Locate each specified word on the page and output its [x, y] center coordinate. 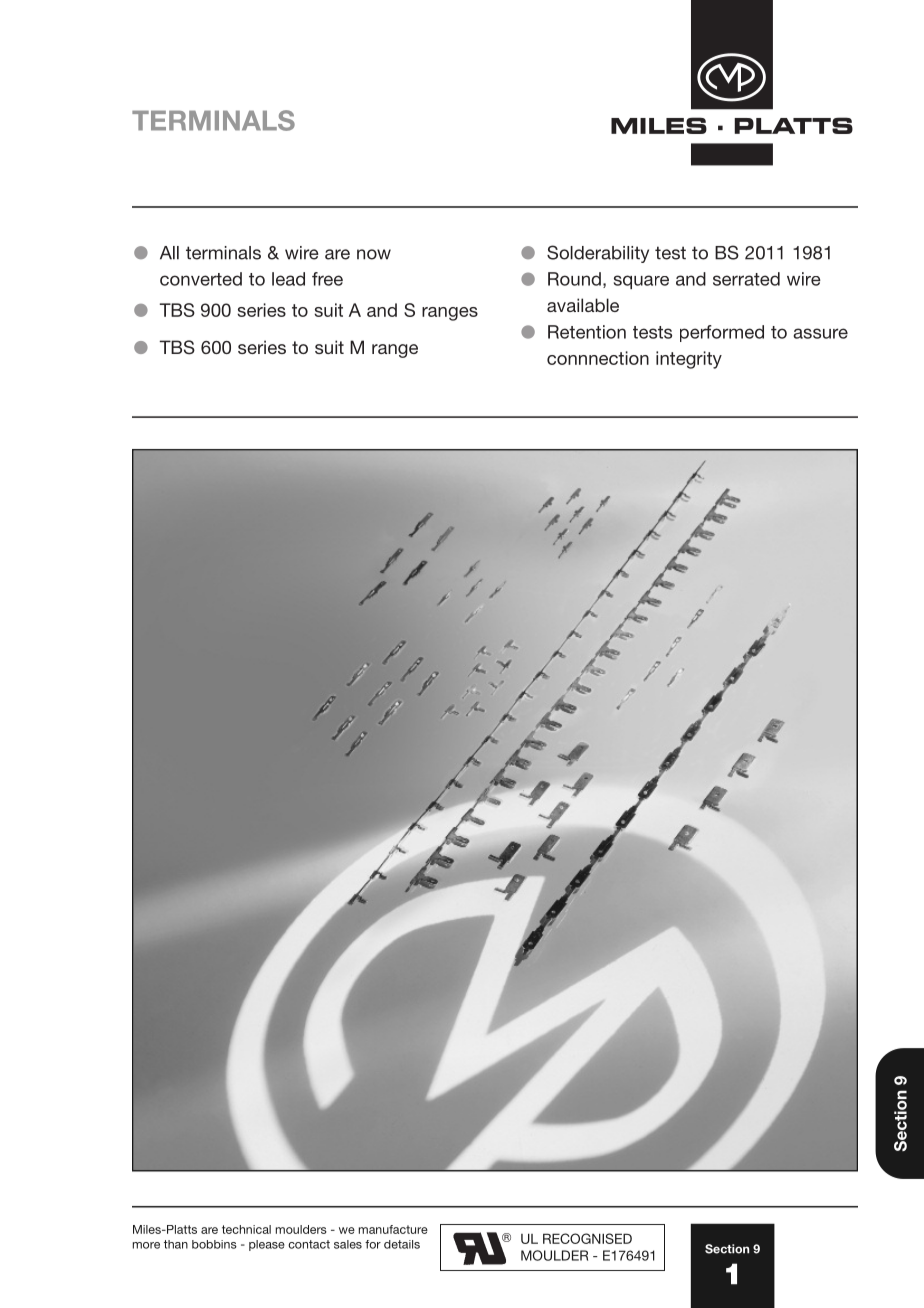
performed [722, 333]
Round [574, 279]
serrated [746, 279]
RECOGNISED [587, 1238]
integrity [689, 360]
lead [288, 279]
